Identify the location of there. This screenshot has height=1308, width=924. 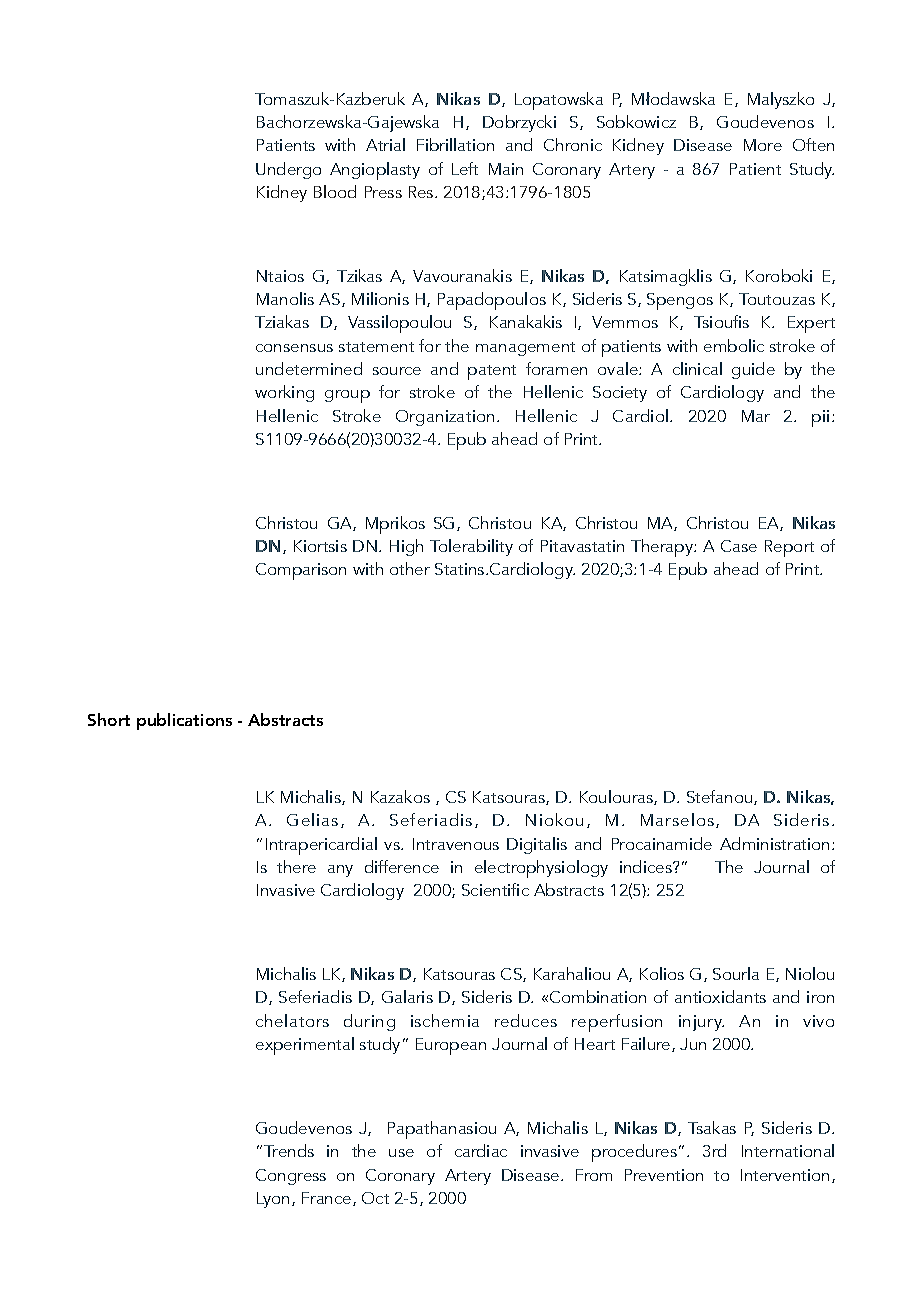
(296, 866).
